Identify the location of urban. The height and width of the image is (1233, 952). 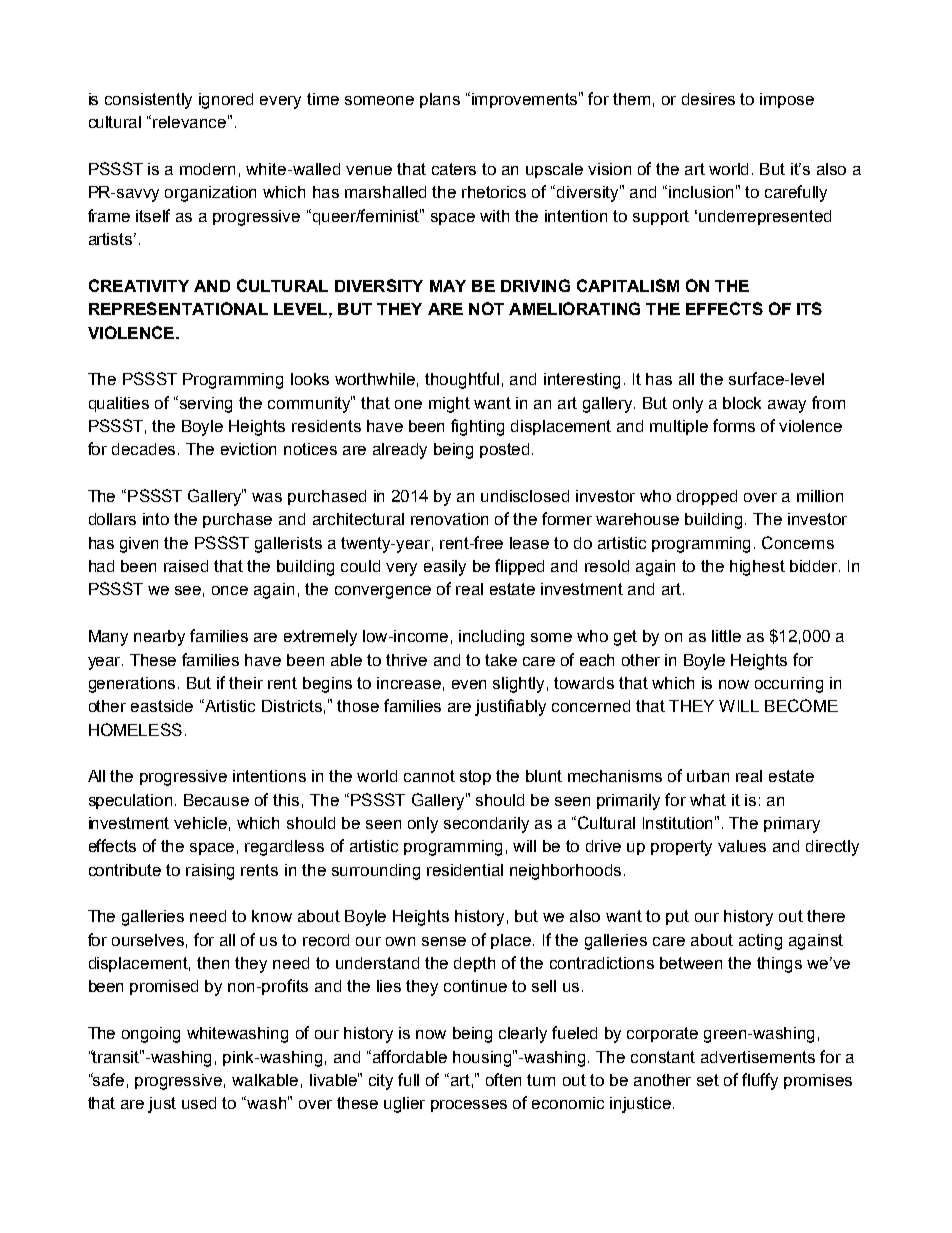
(708, 776).
